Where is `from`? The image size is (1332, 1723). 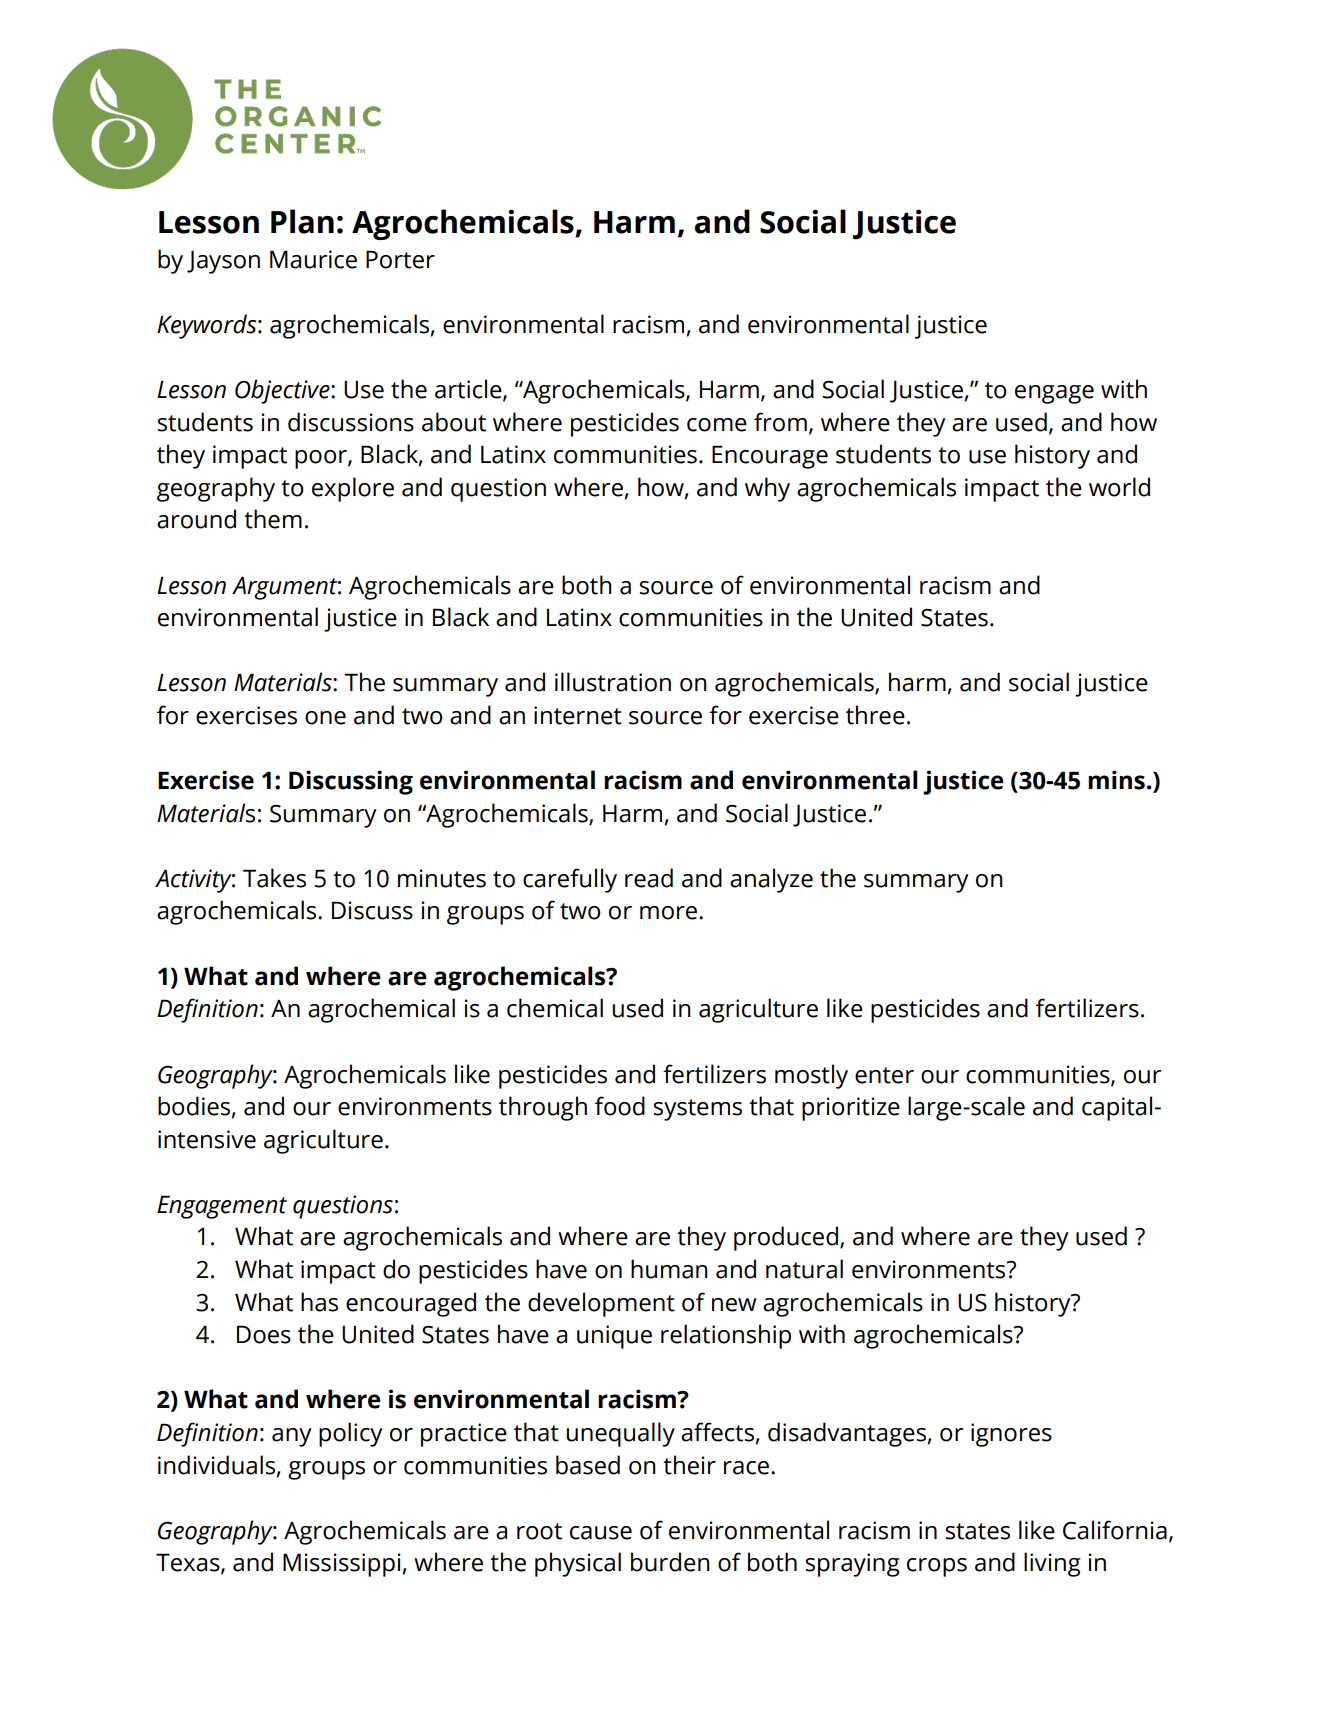
from is located at coordinates (780, 422).
